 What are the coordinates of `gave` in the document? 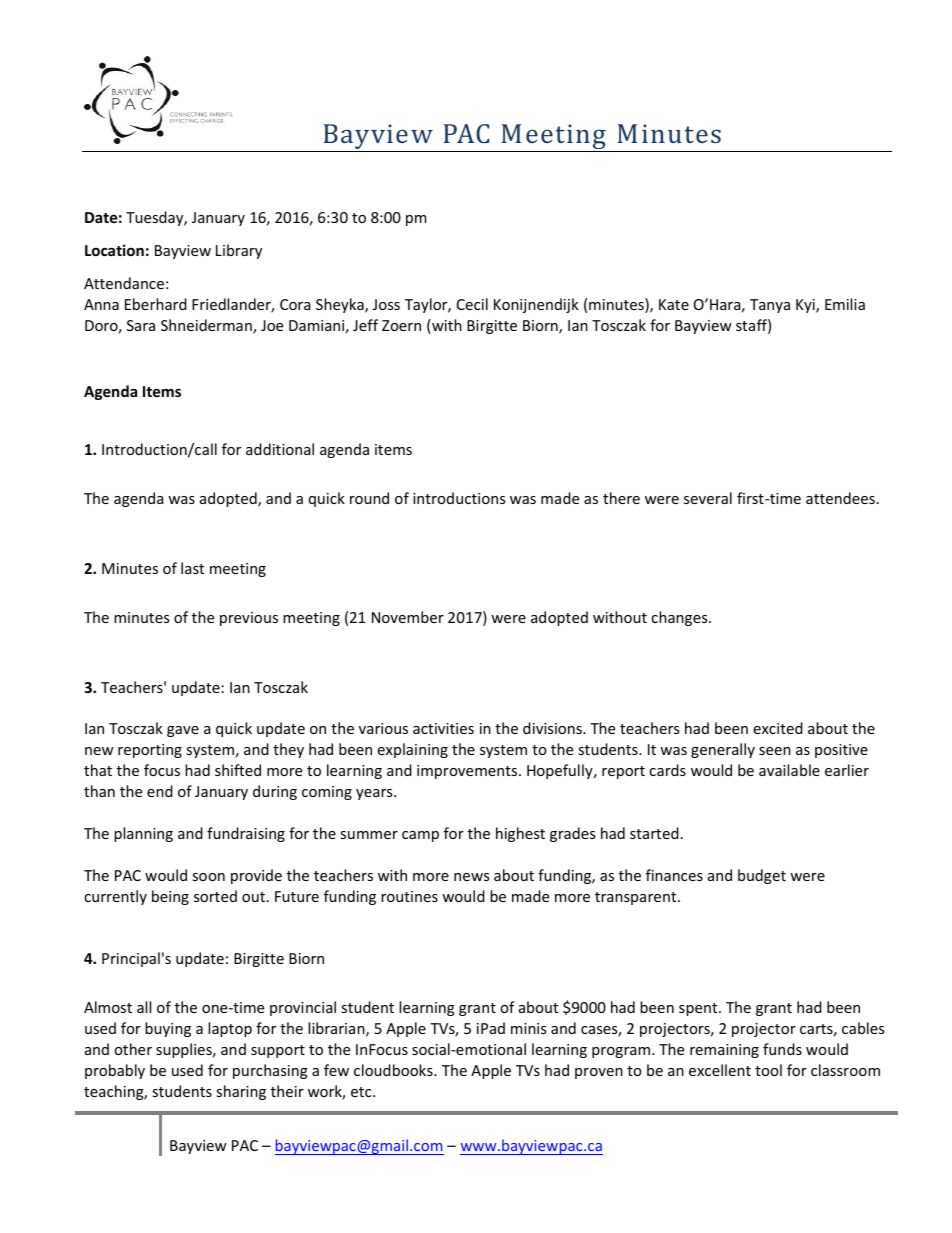 It's located at (183, 731).
